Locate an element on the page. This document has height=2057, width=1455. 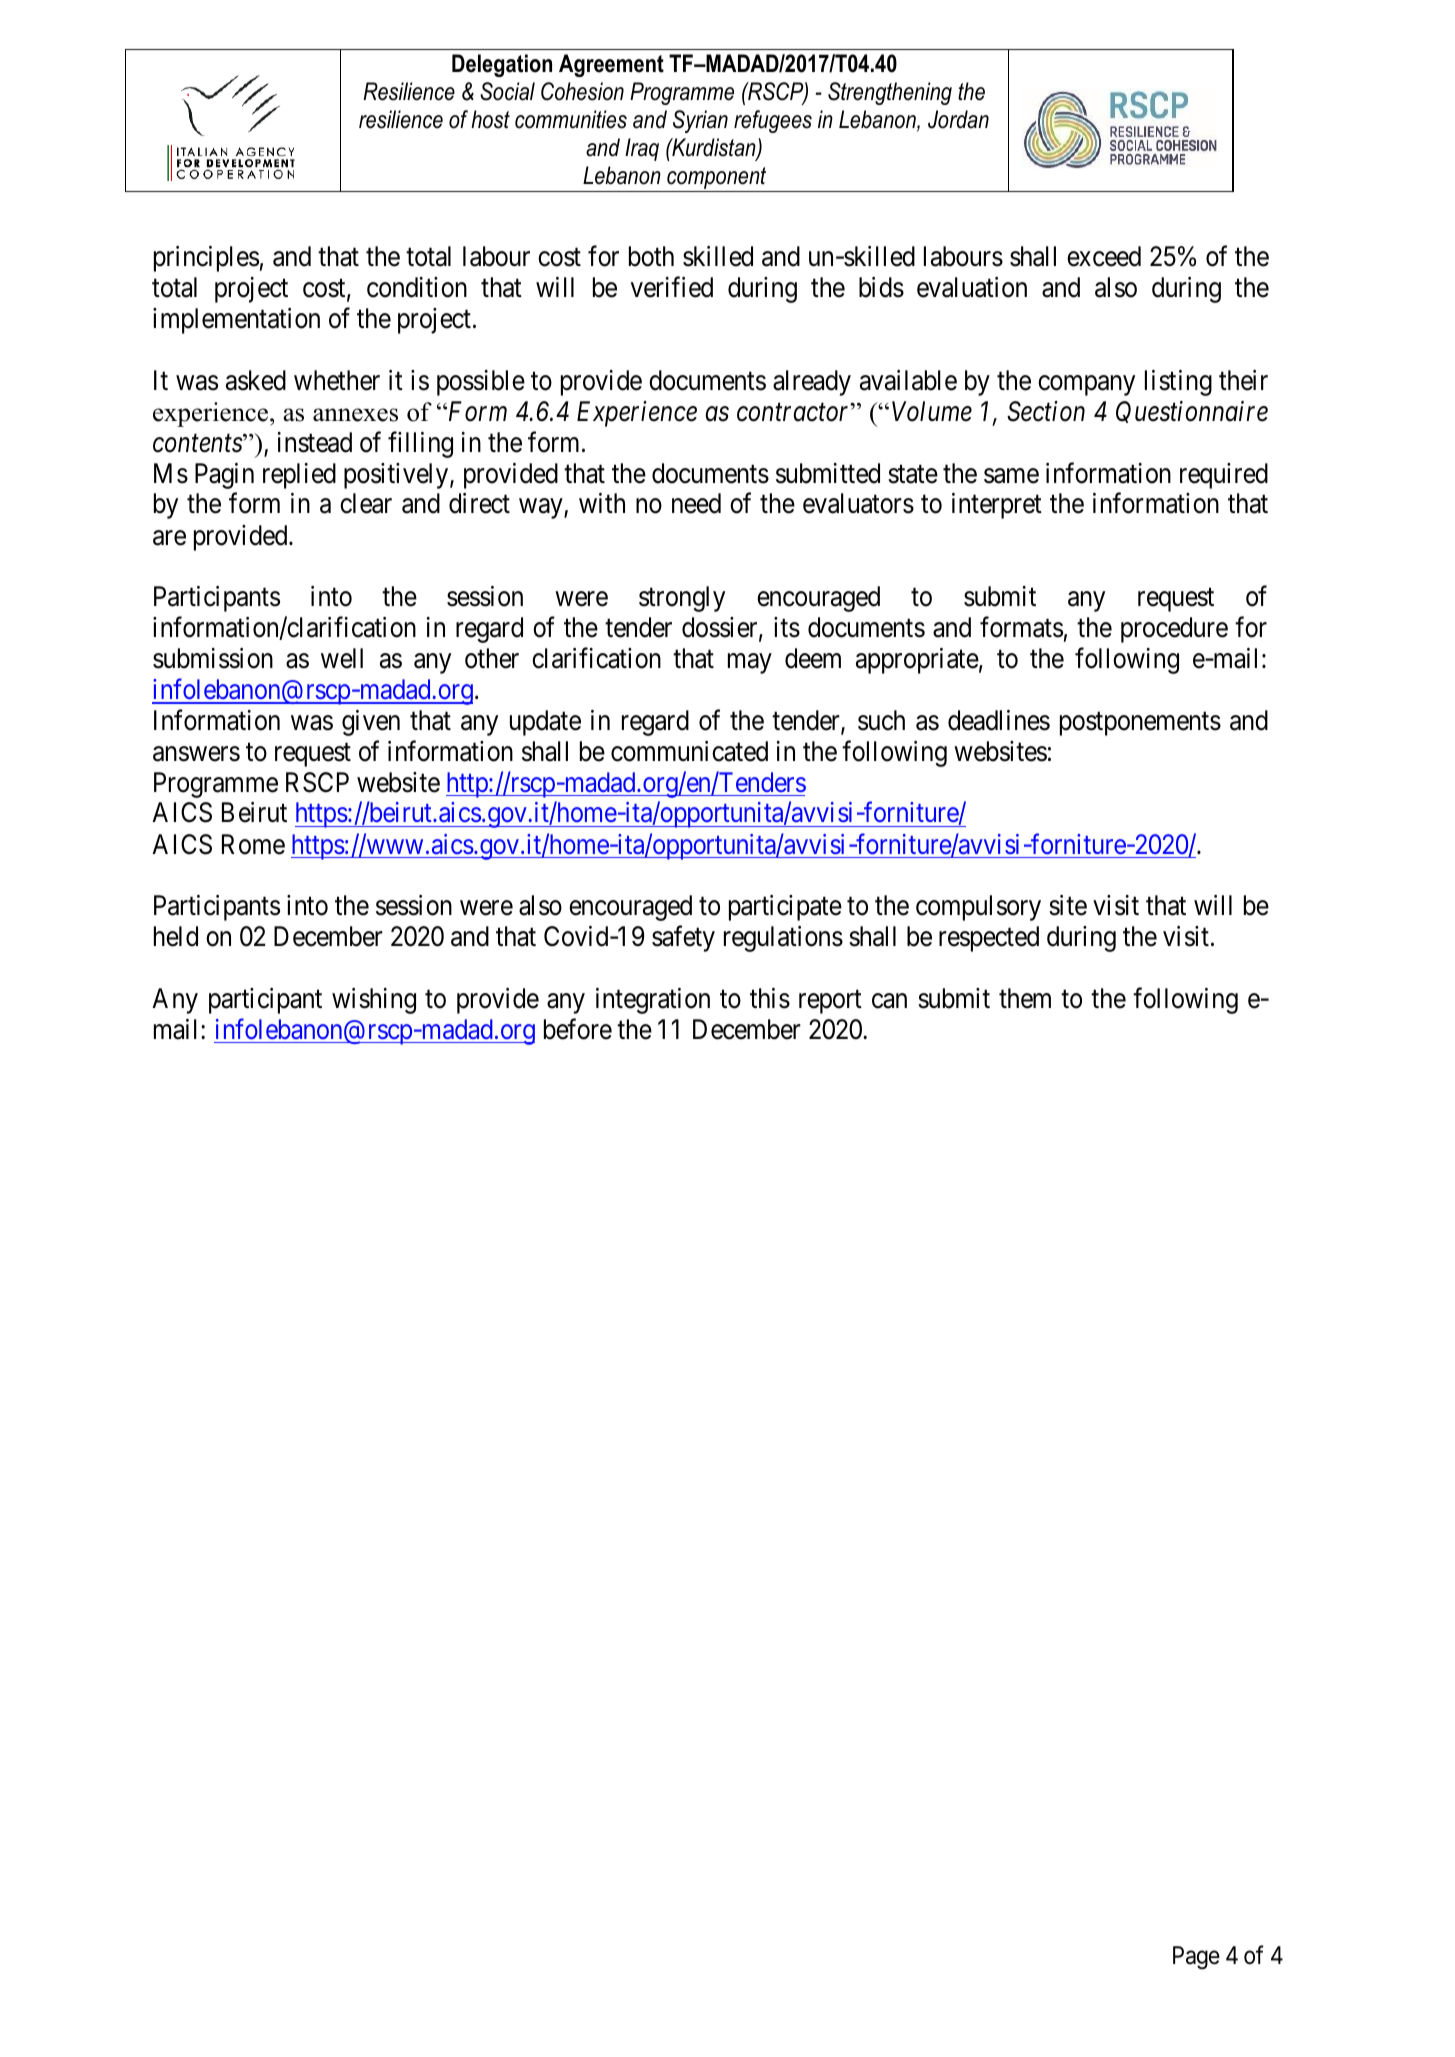
exceed is located at coordinates (1104, 256).
